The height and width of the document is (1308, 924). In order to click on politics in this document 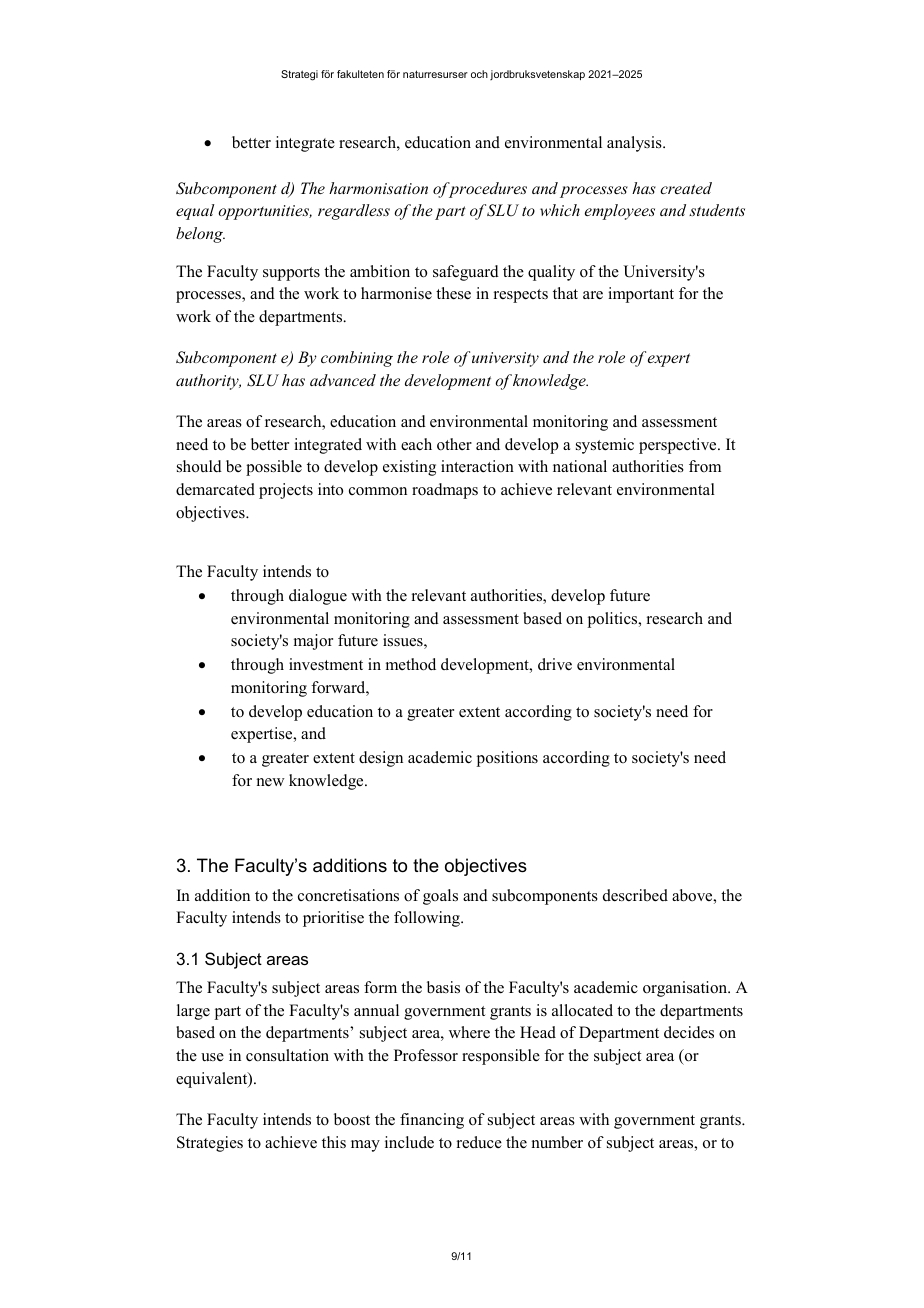, I will do `click(614, 620)`.
